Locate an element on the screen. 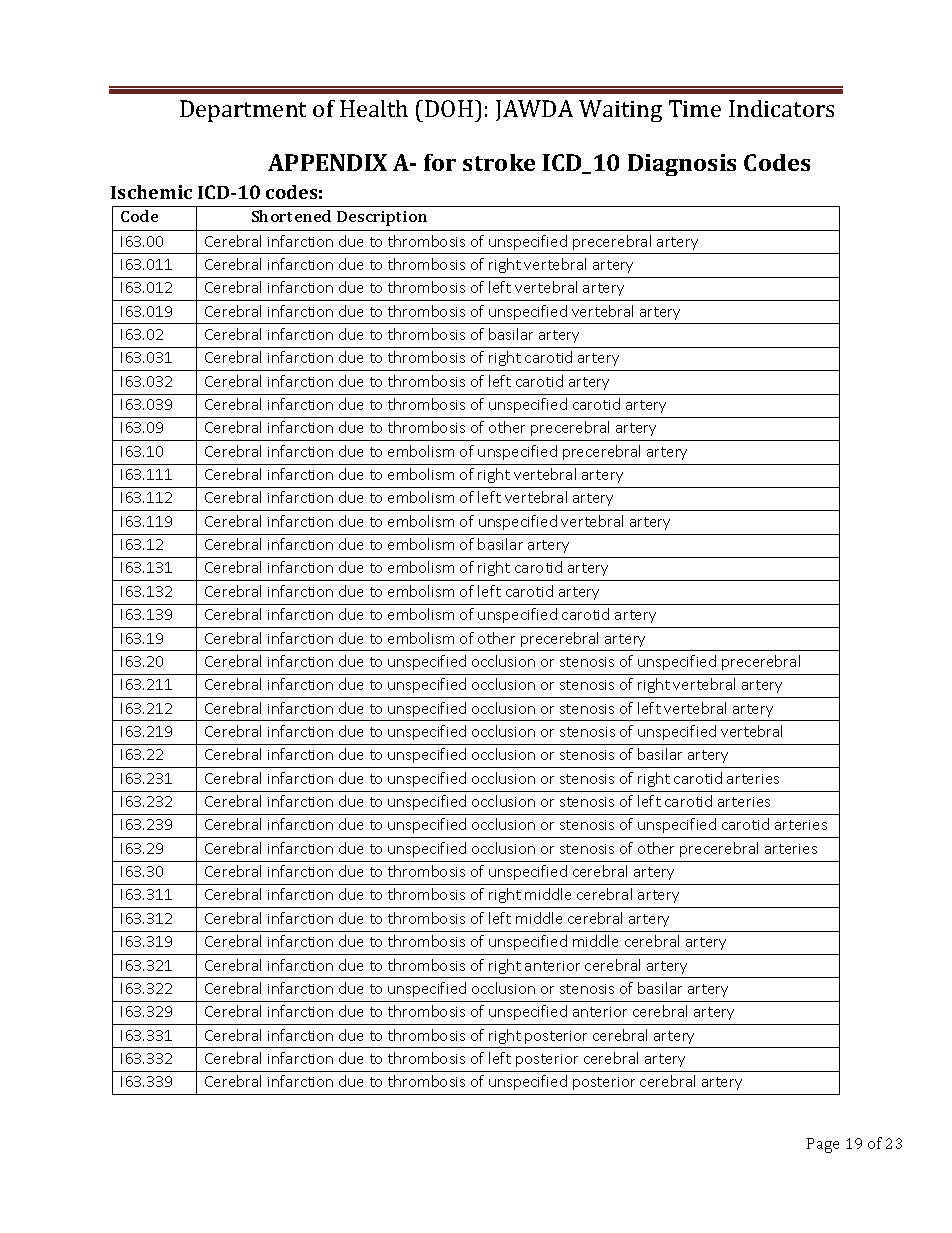  Diagnosis is located at coordinates (682, 165).
